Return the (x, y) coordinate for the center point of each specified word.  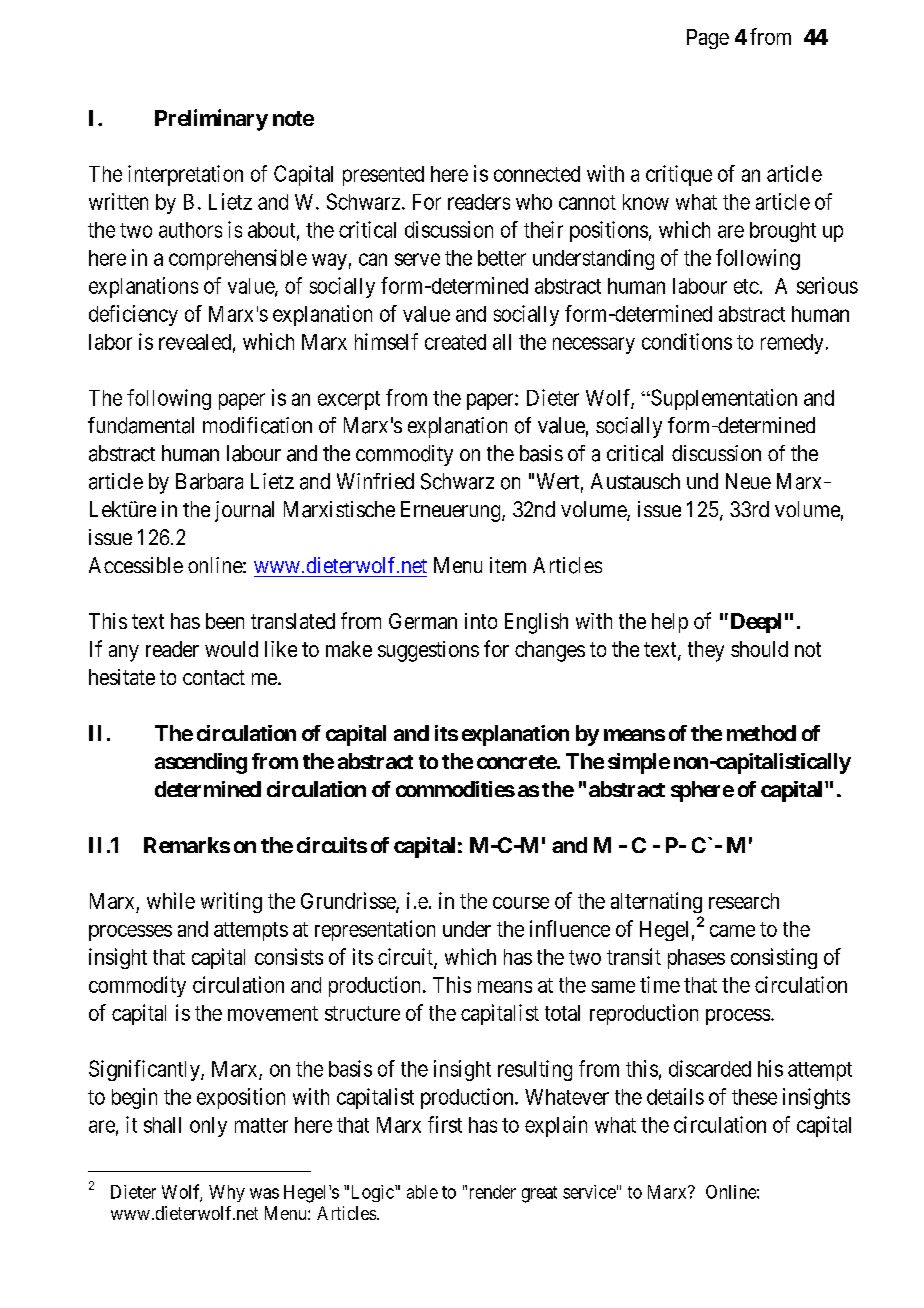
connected (537, 174)
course (521, 903)
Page (708, 39)
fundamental (141, 425)
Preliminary (211, 120)
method (761, 733)
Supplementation (723, 399)
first (445, 1124)
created (455, 342)
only (208, 1127)
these (754, 1097)
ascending (201, 763)
